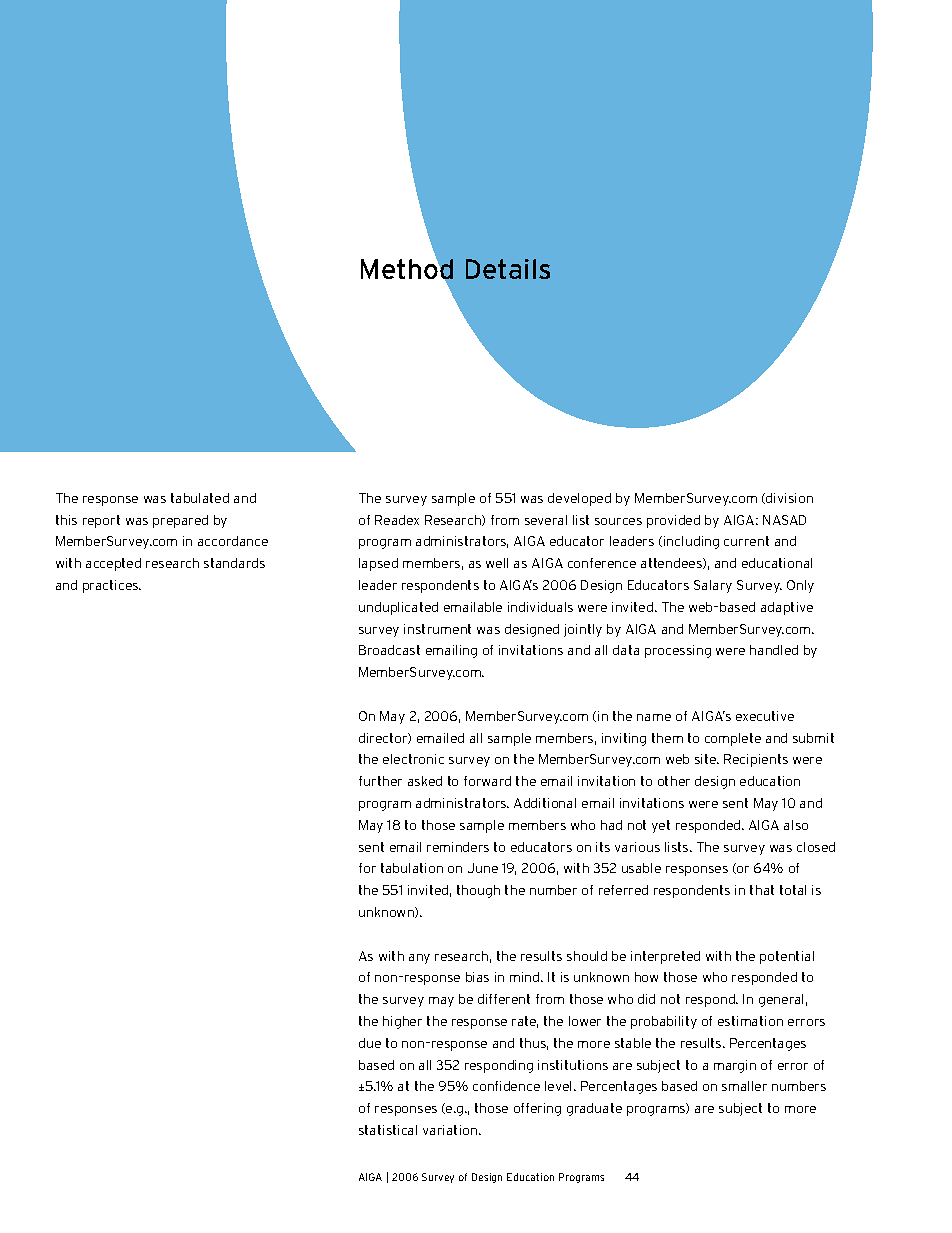  What do you see at coordinates (508, 269) in the screenshot?
I see `Details` at bounding box center [508, 269].
